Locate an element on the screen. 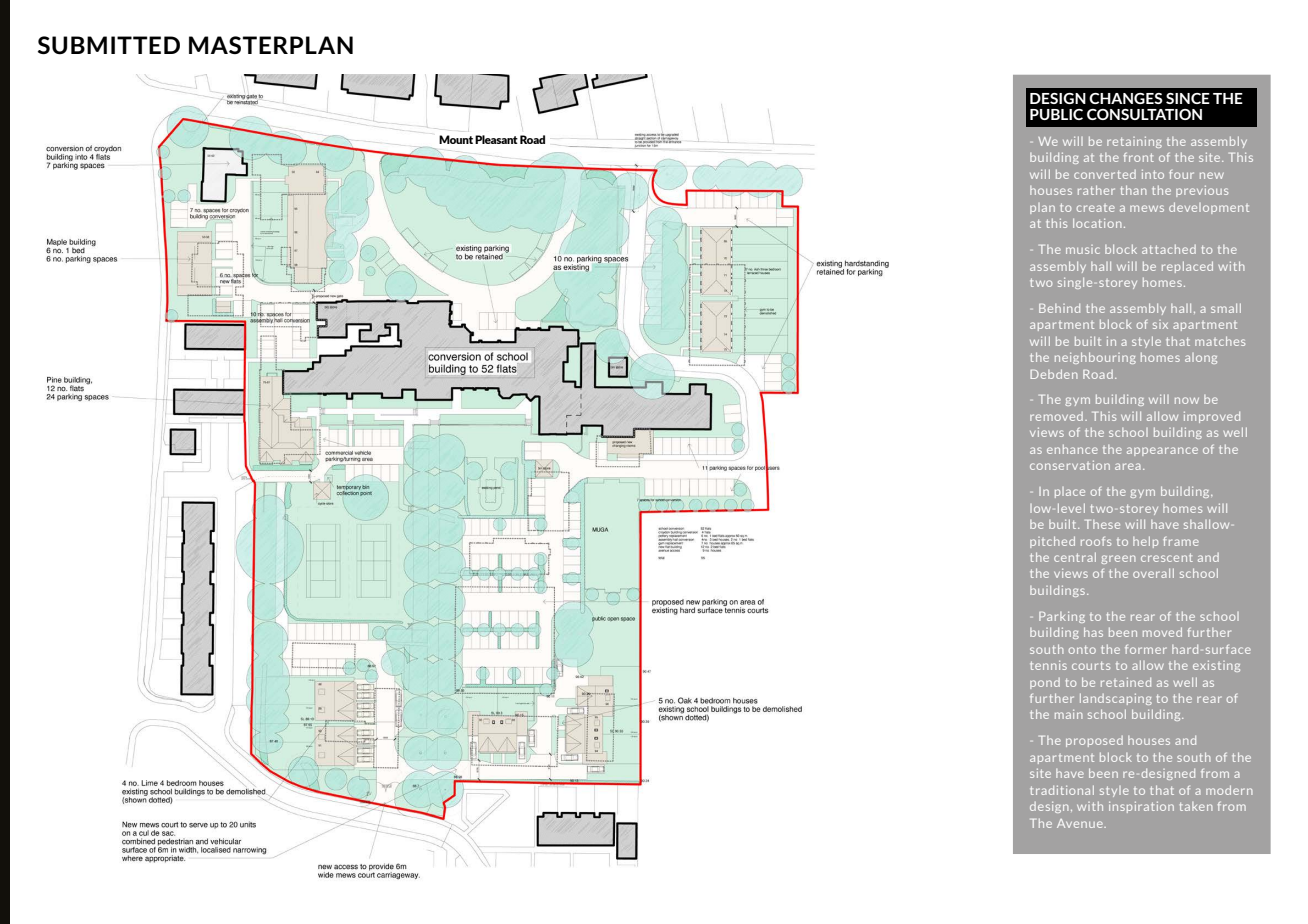 The width and height of the screenshot is (1308, 924). Pleasant is located at coordinates (496, 139).
